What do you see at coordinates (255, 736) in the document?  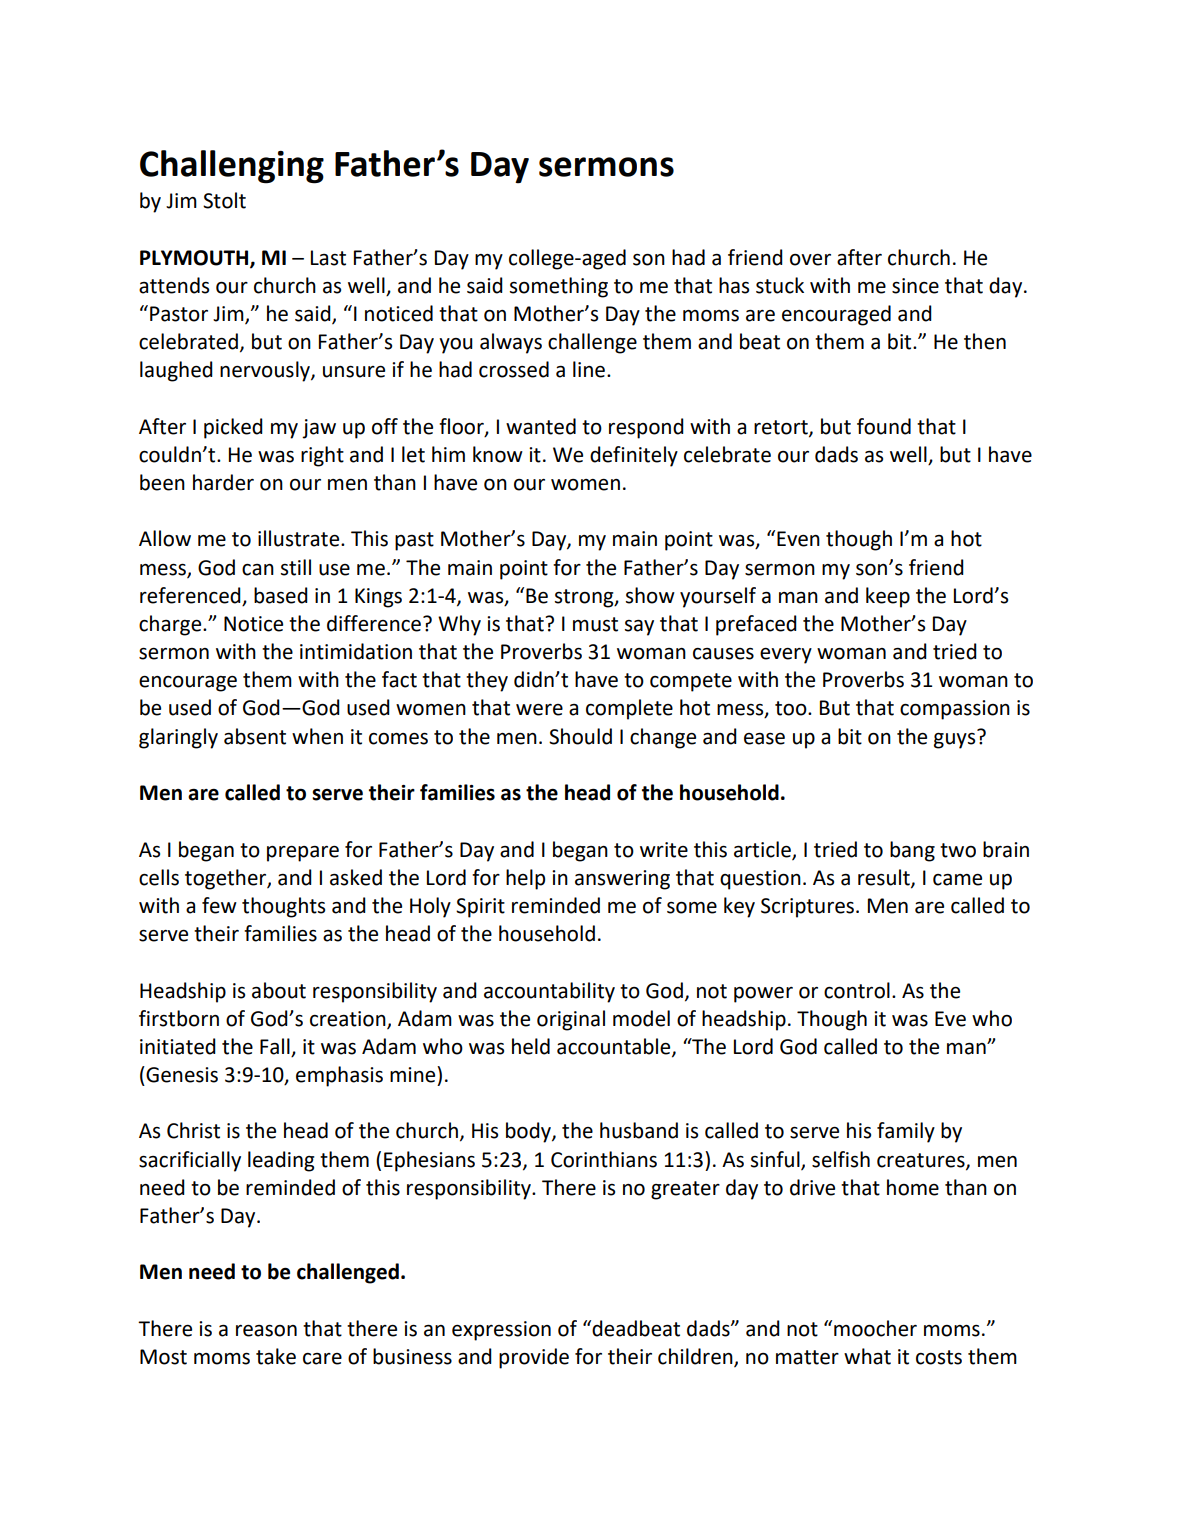 I see `absent` at bounding box center [255, 736].
